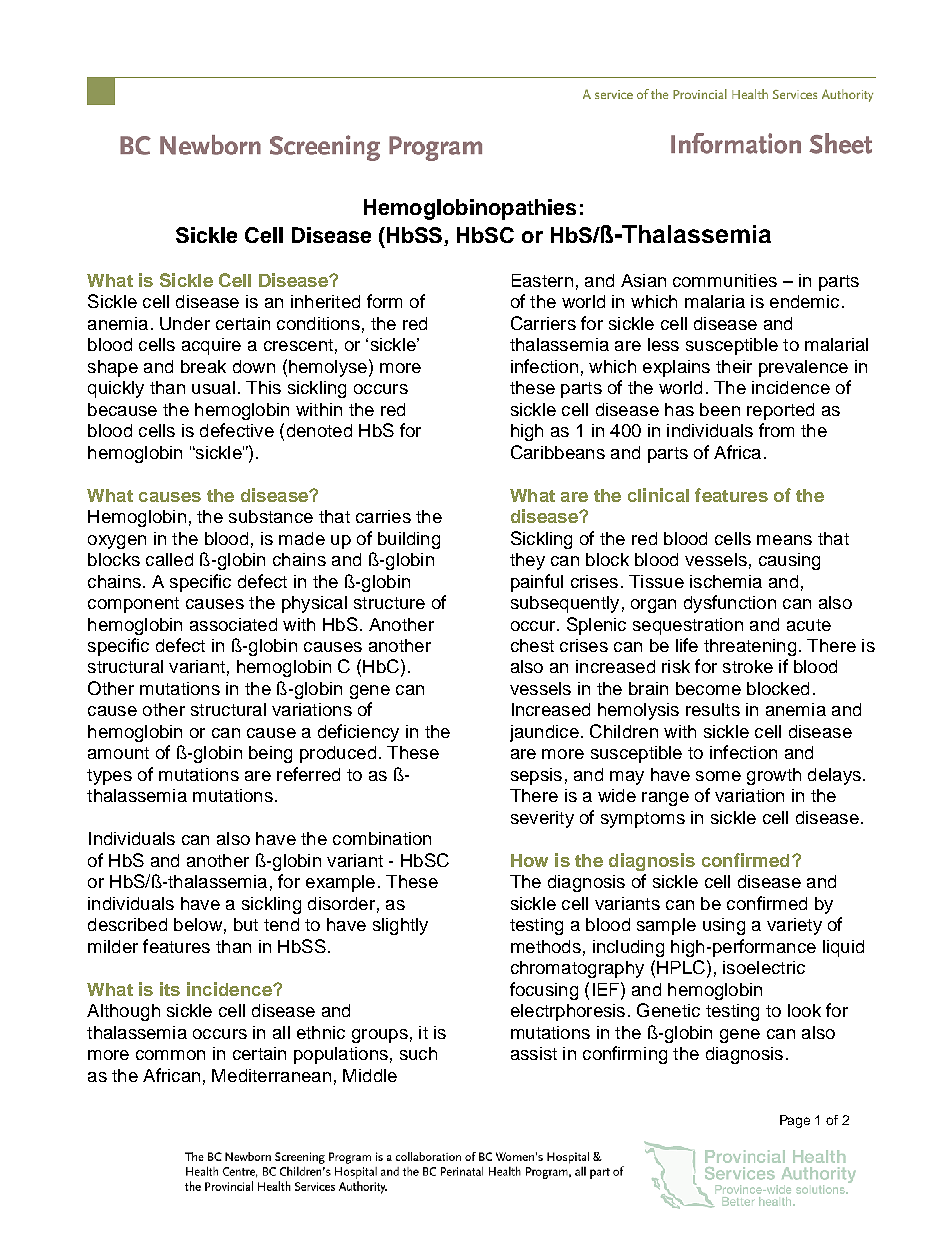 Image resolution: width=952 pixels, height=1233 pixels. What do you see at coordinates (713, 709) in the page?
I see `results` at bounding box center [713, 709].
